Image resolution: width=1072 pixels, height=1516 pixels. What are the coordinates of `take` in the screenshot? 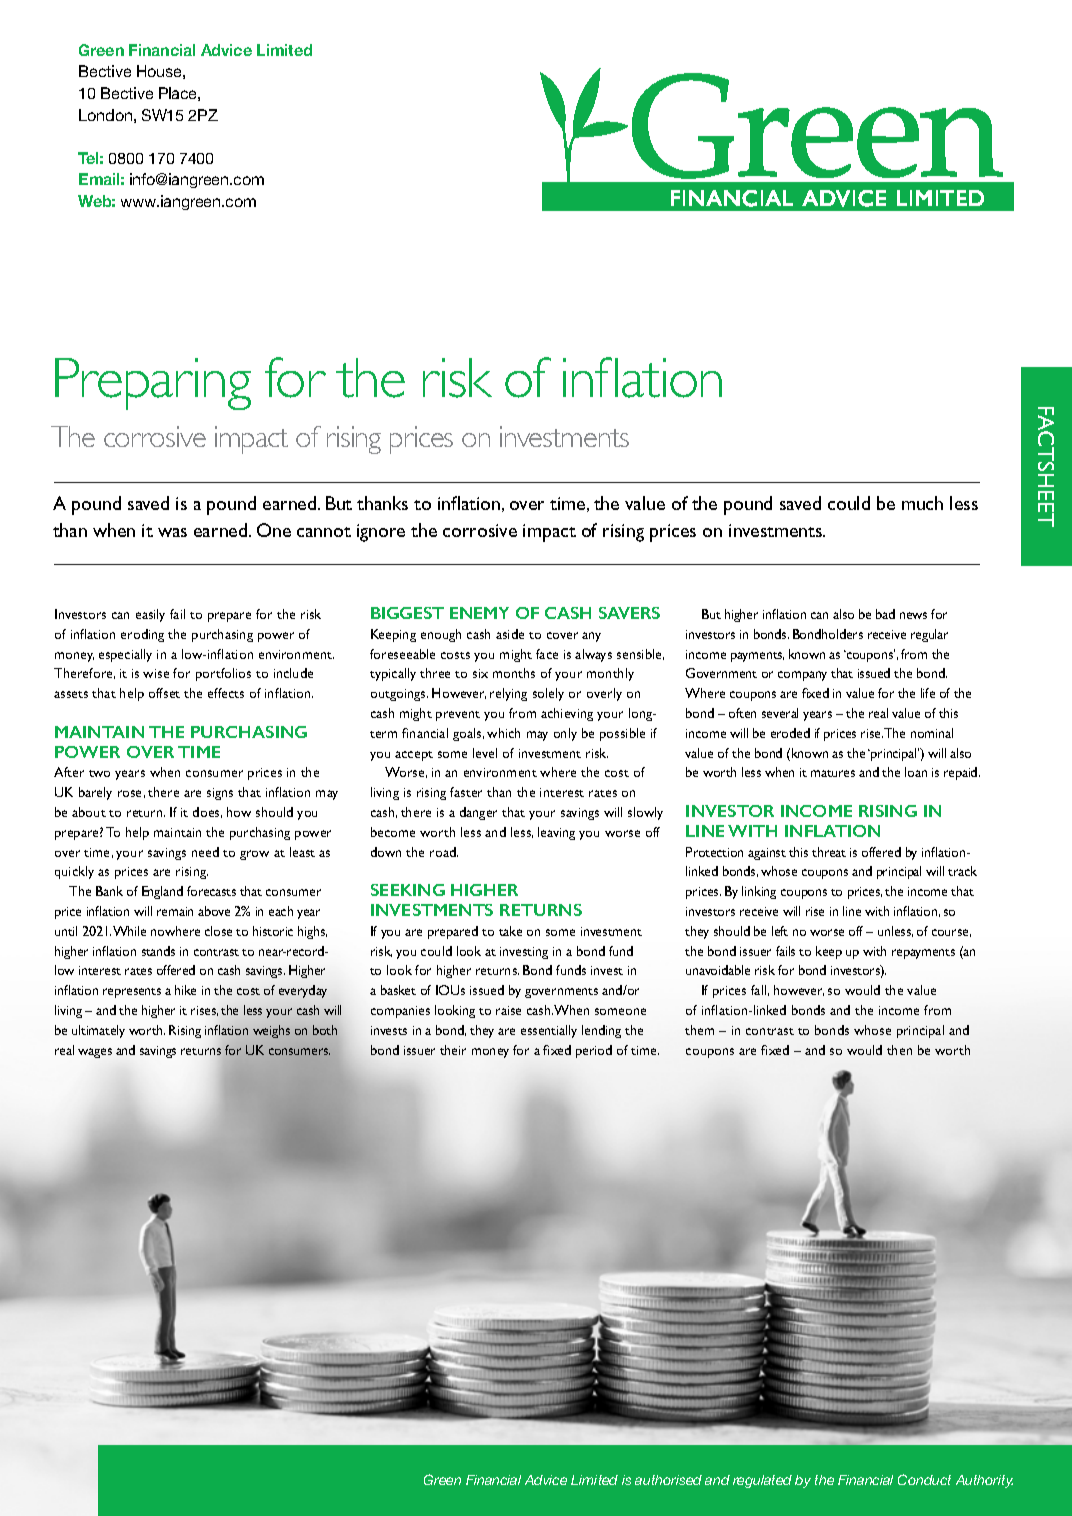 It's located at (510, 931).
